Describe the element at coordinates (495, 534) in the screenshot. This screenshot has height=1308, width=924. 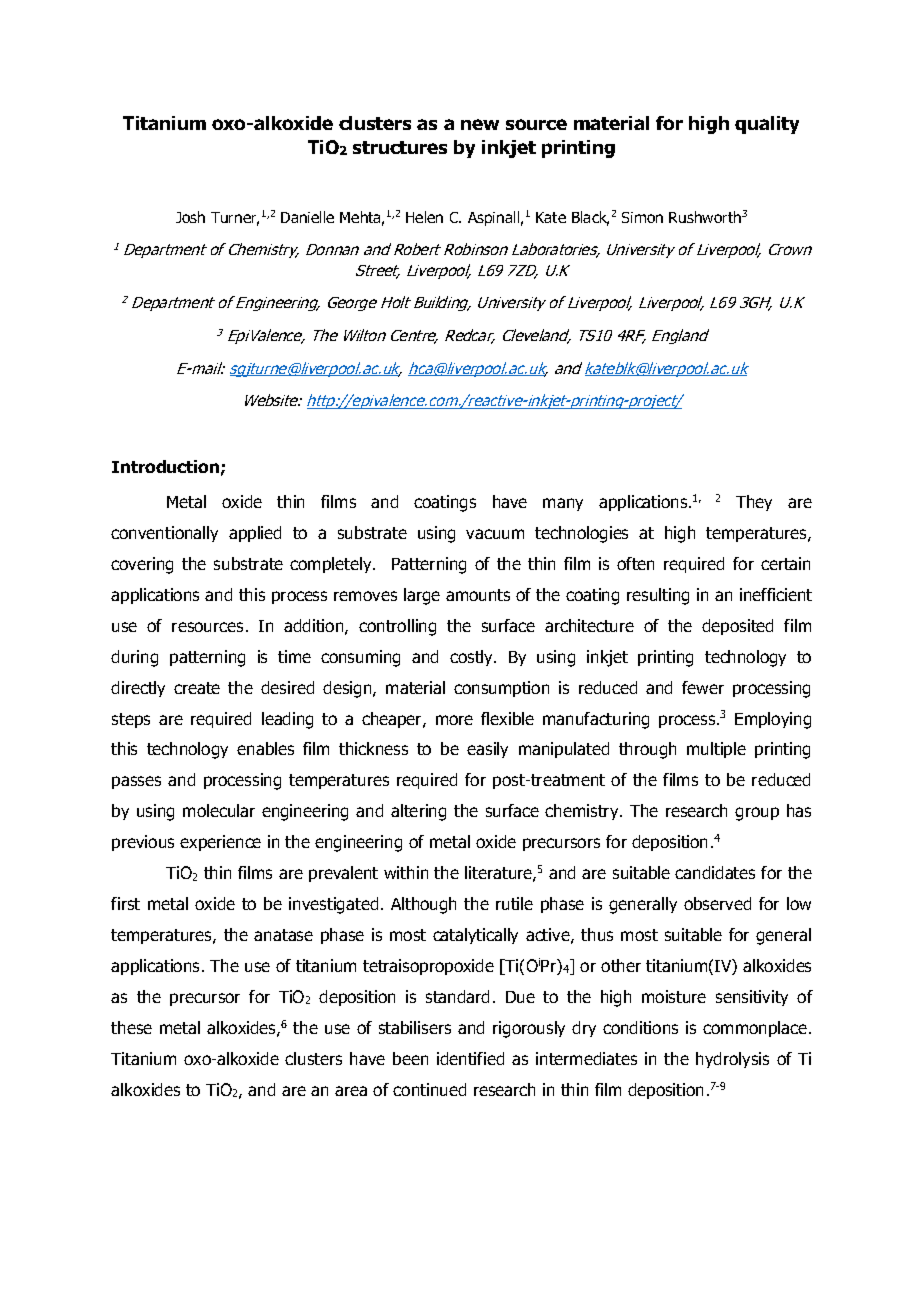
I see `vacuum` at that location.
